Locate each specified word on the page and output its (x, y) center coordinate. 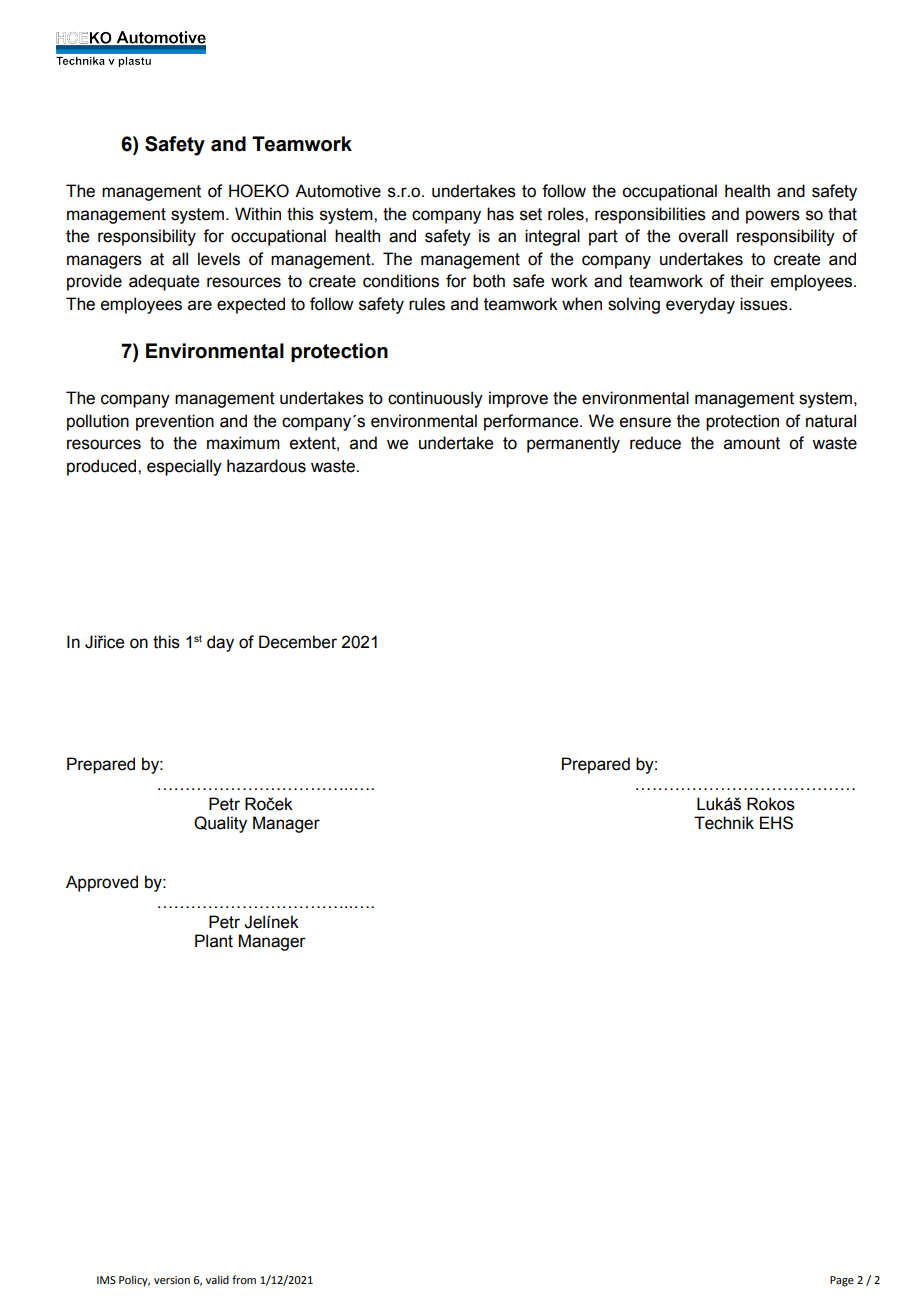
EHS (776, 823)
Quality (220, 824)
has (500, 214)
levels (219, 259)
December (298, 642)
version (172, 1280)
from (244, 1279)
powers (773, 217)
